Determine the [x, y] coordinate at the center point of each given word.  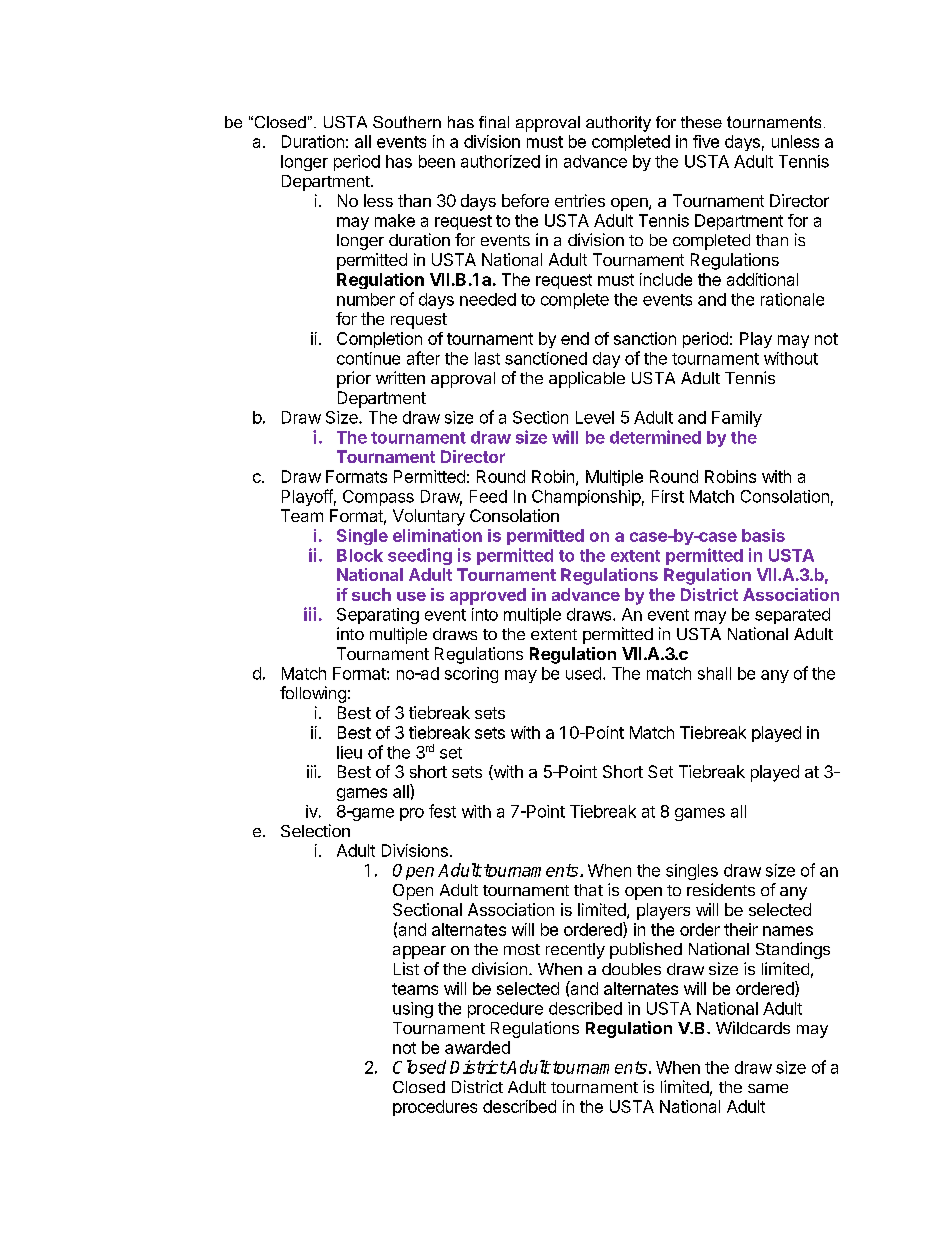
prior [354, 379]
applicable [587, 379]
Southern [407, 122]
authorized [500, 161]
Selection [315, 830]
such [371, 594]
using [413, 1010]
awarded [477, 1047]
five [706, 141]
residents [721, 889]
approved [488, 596]
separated [792, 616]
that [588, 890]
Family [737, 419]
